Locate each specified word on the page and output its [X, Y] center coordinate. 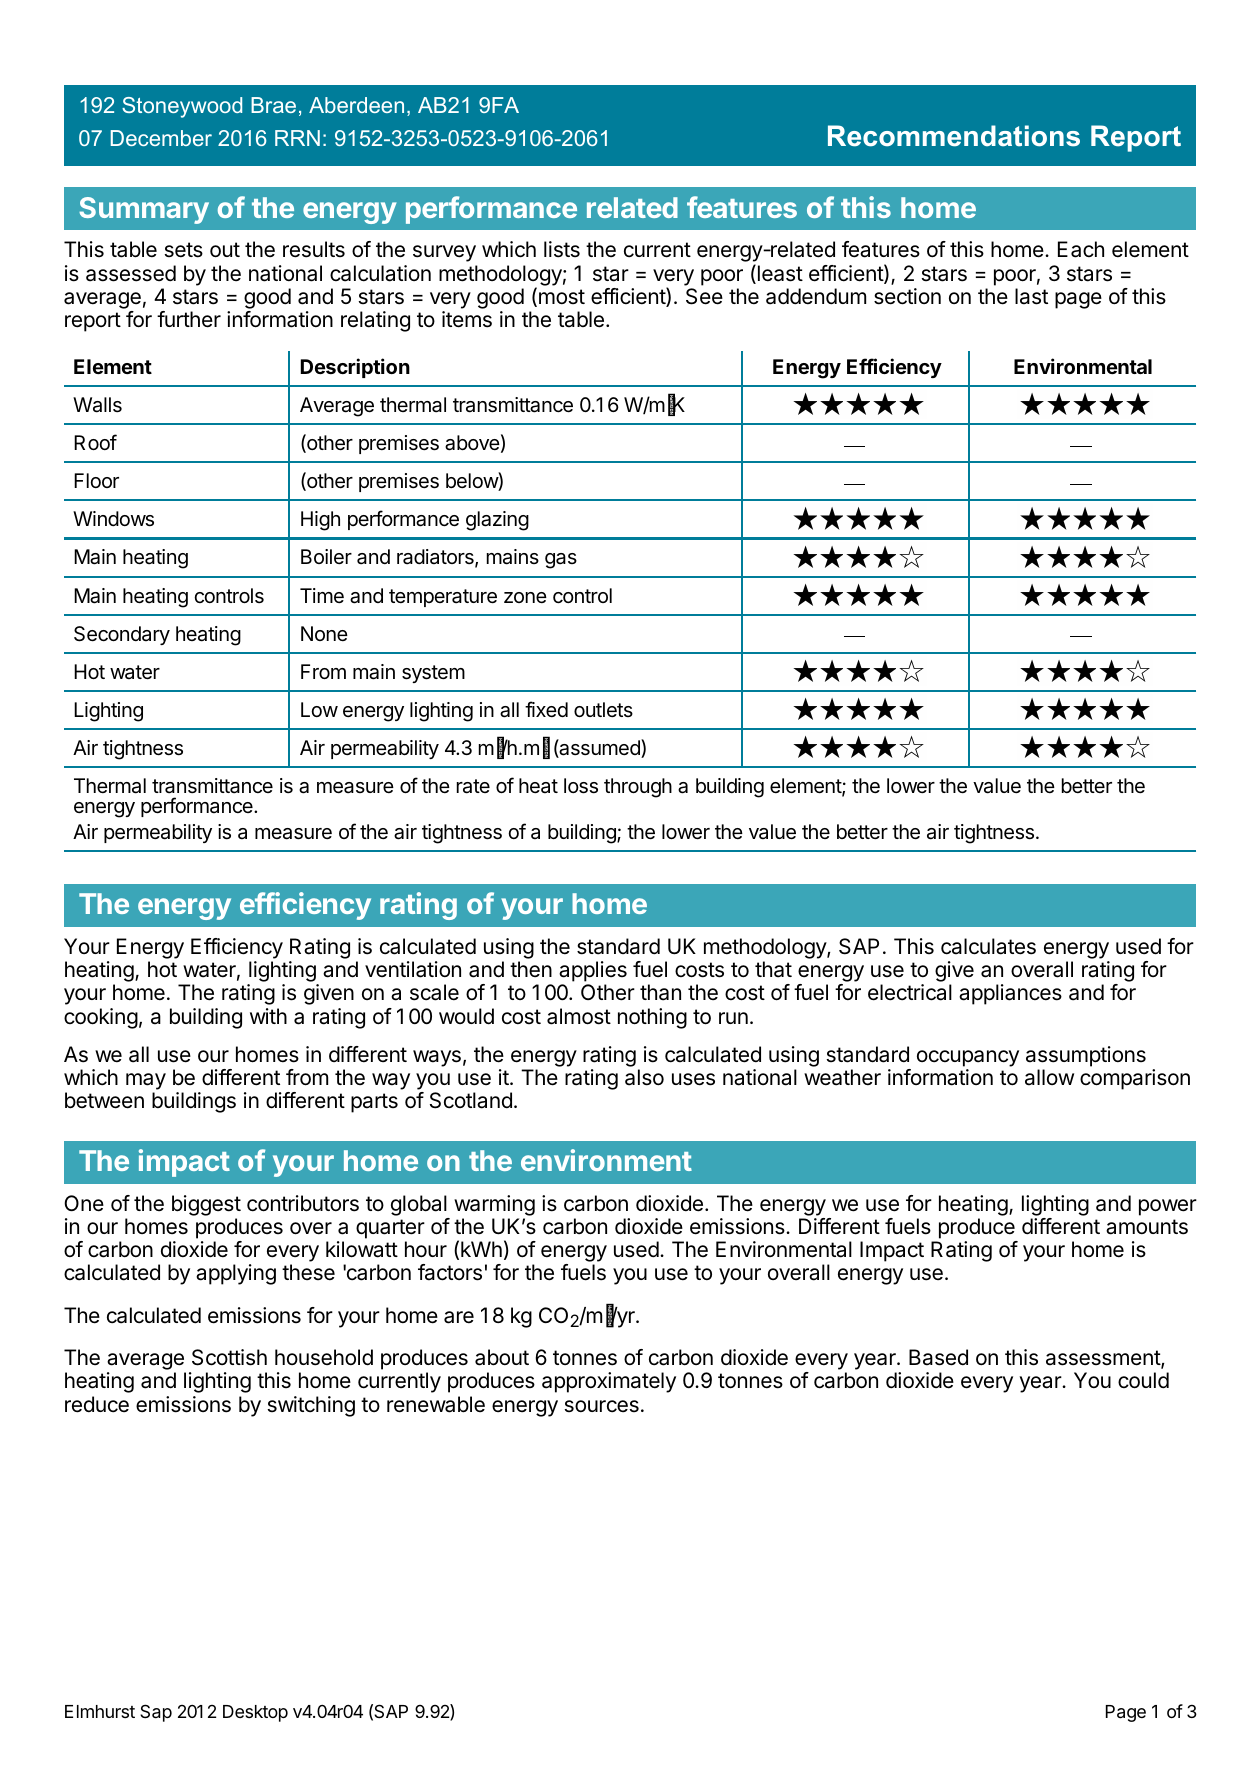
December [161, 138]
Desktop [255, 1713]
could [1143, 1380]
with [268, 1016]
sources [602, 1406]
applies [593, 971]
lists [562, 249]
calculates [988, 946]
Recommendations [954, 136]
